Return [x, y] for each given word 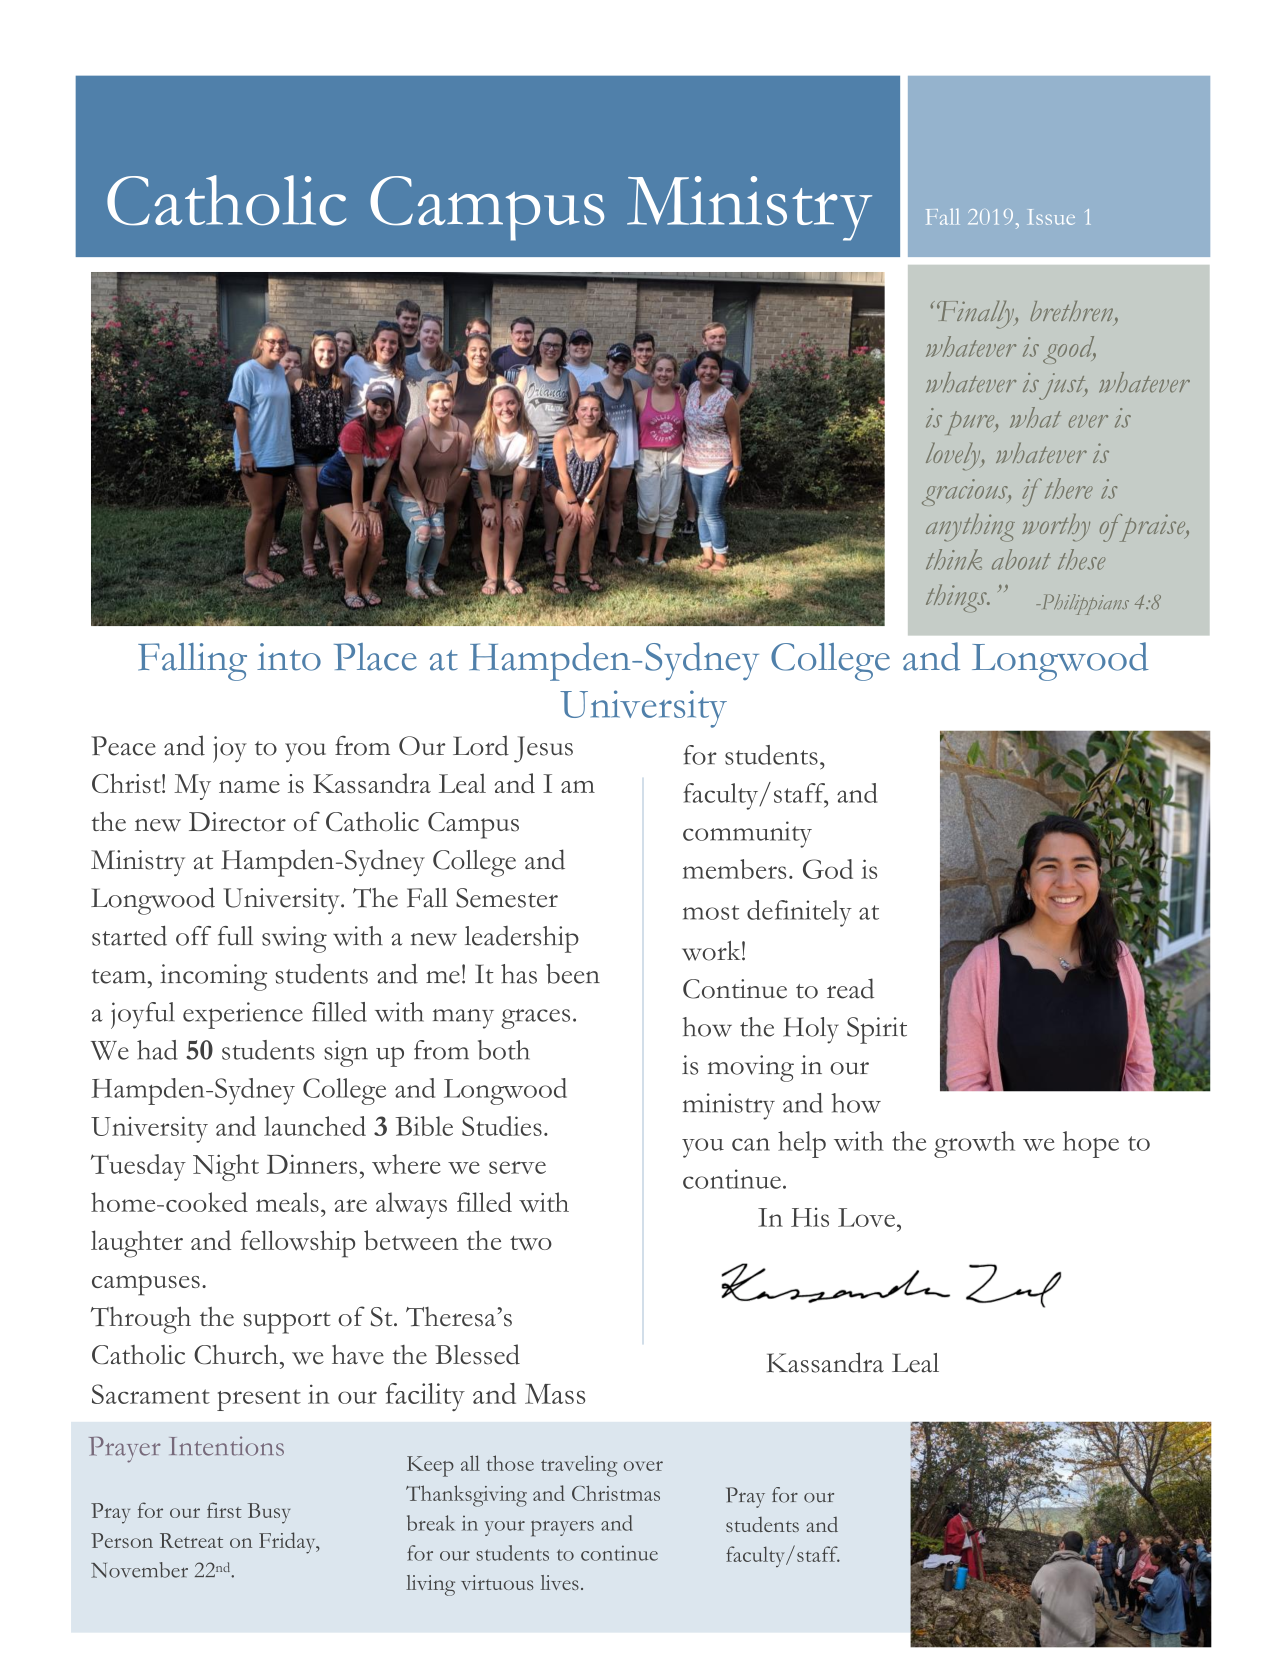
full [235, 936]
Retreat [191, 1540]
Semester [507, 898]
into [289, 657]
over [643, 1466]
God [828, 869]
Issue [1052, 217]
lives [560, 1582]
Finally [976, 315]
